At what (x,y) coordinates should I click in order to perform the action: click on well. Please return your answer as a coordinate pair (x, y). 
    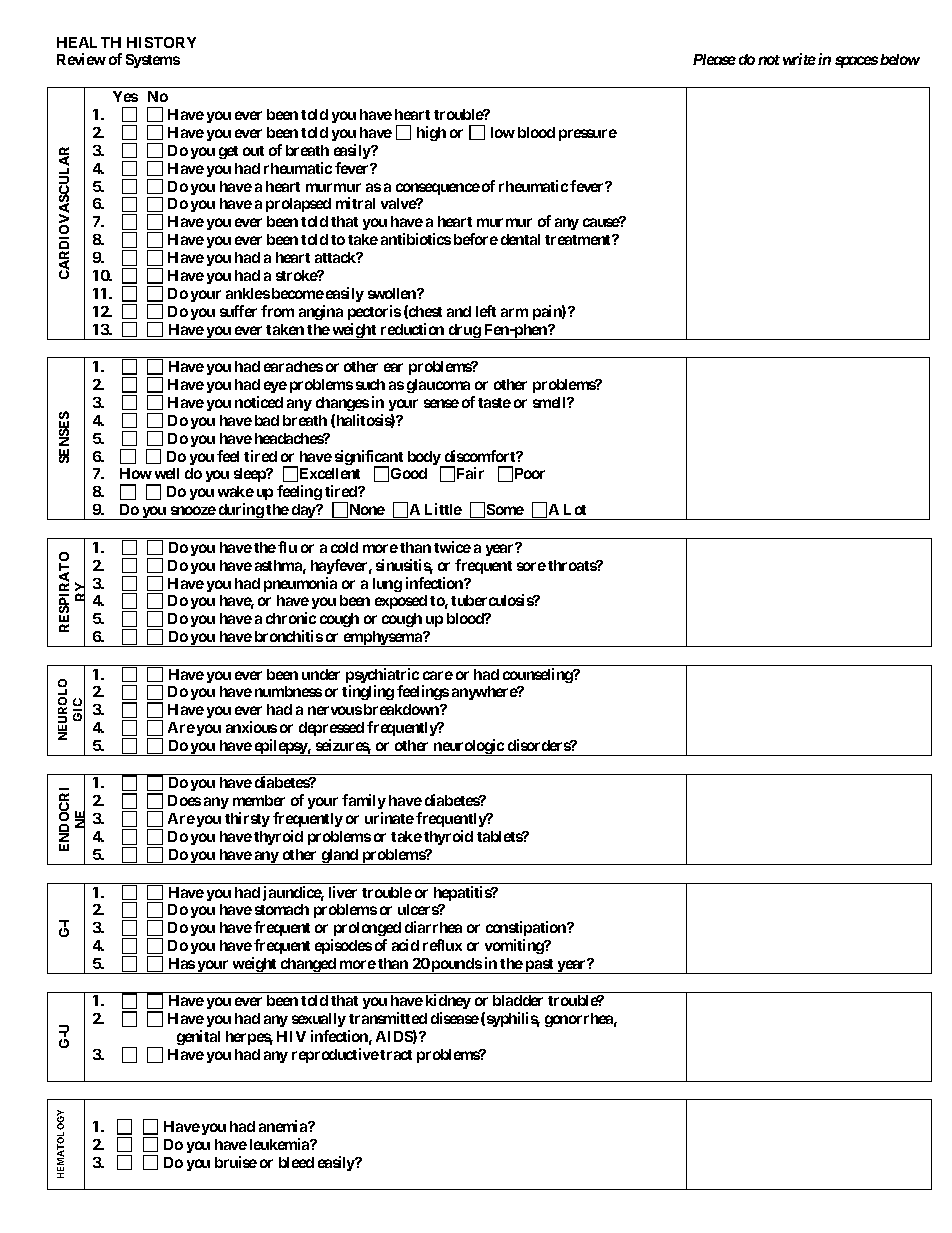
    Looking at the image, I should click on (167, 473).
